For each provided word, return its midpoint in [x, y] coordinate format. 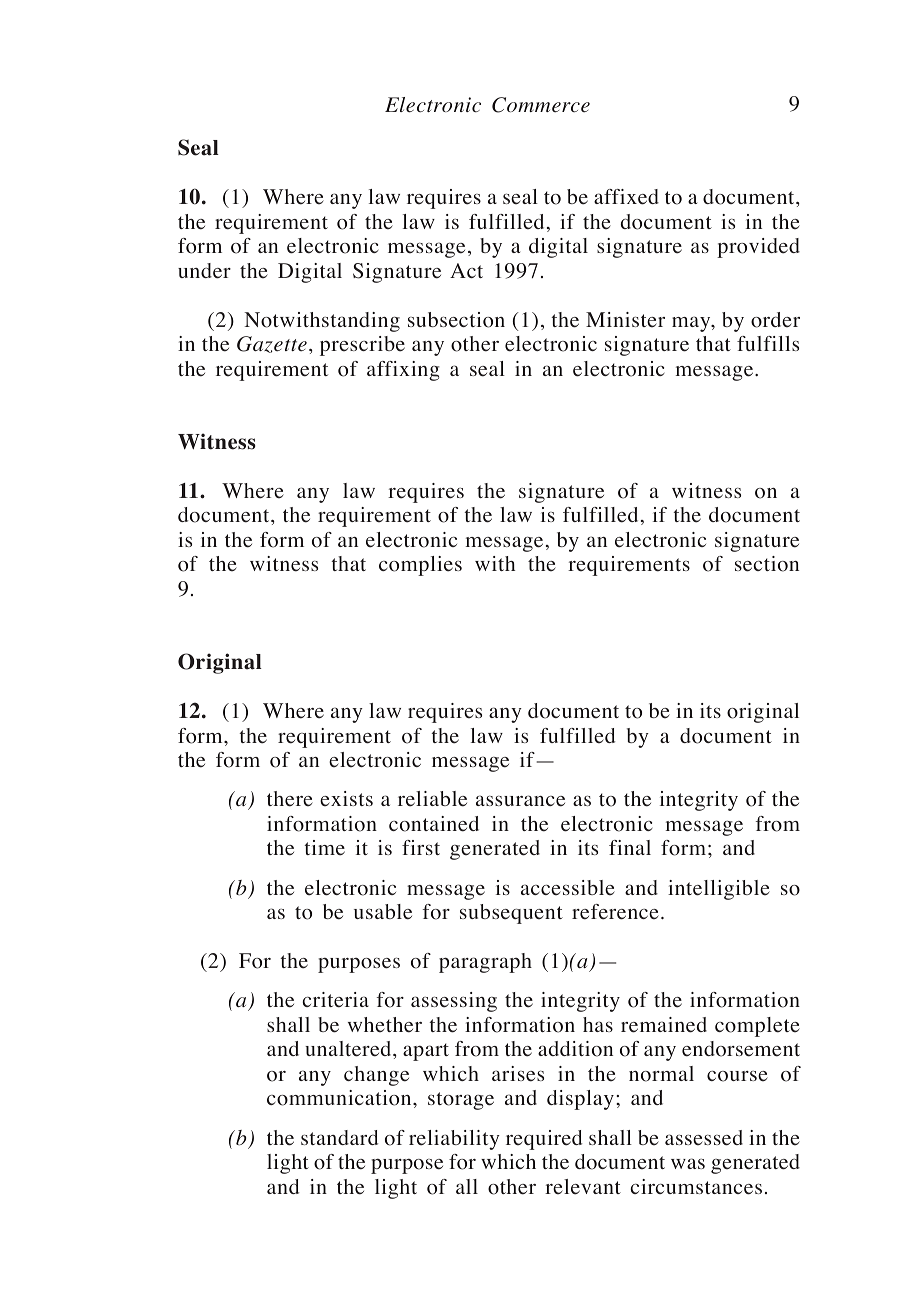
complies [420, 566]
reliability [454, 1140]
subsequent [511, 914]
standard [339, 1137]
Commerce [541, 105]
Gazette [272, 344]
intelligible [719, 890]
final [630, 847]
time [324, 848]
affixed [626, 197]
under [204, 271]
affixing [403, 371]
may [692, 324]
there [290, 799]
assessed [704, 1138]
